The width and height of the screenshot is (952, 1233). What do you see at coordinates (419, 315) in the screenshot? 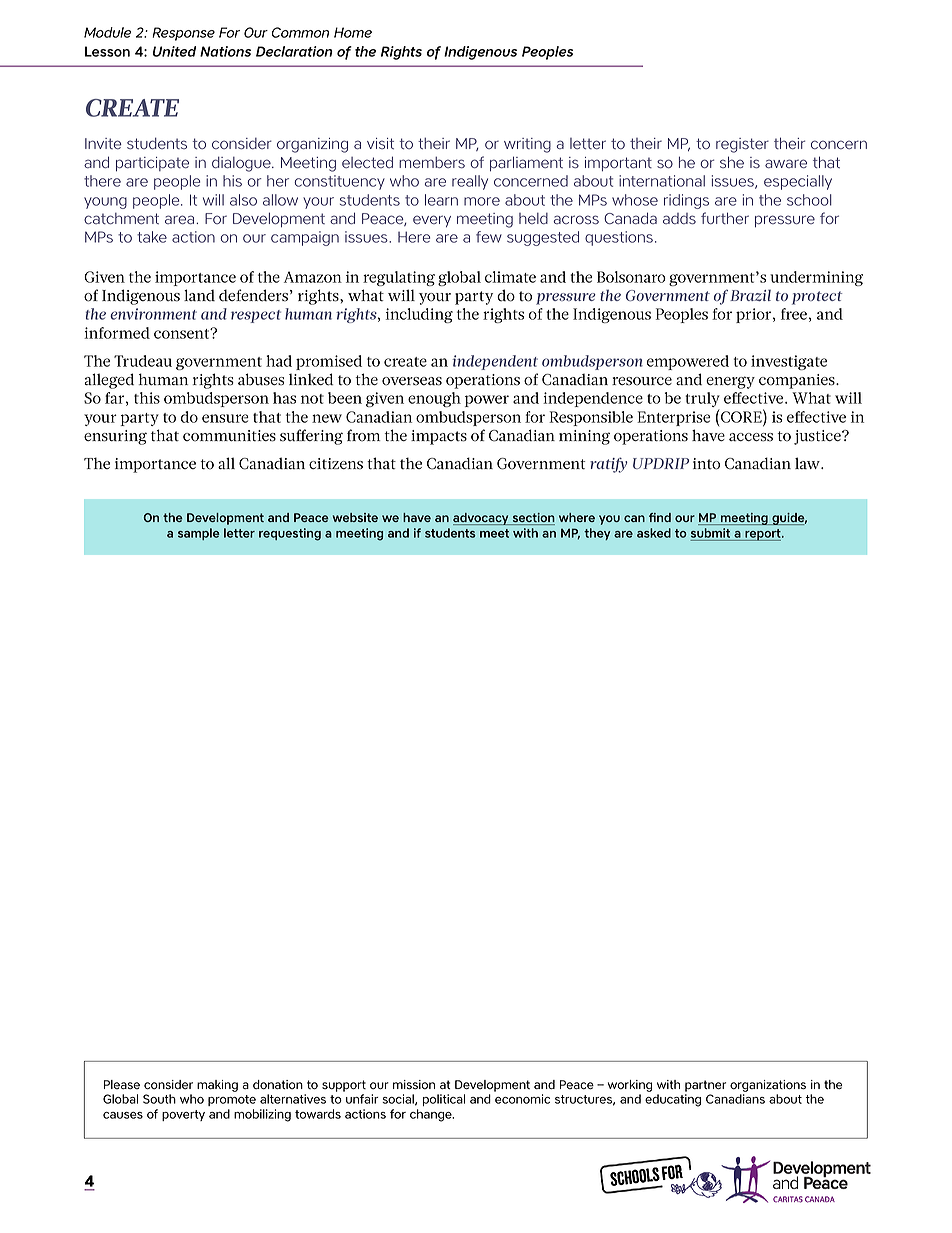
I see `including` at bounding box center [419, 315].
